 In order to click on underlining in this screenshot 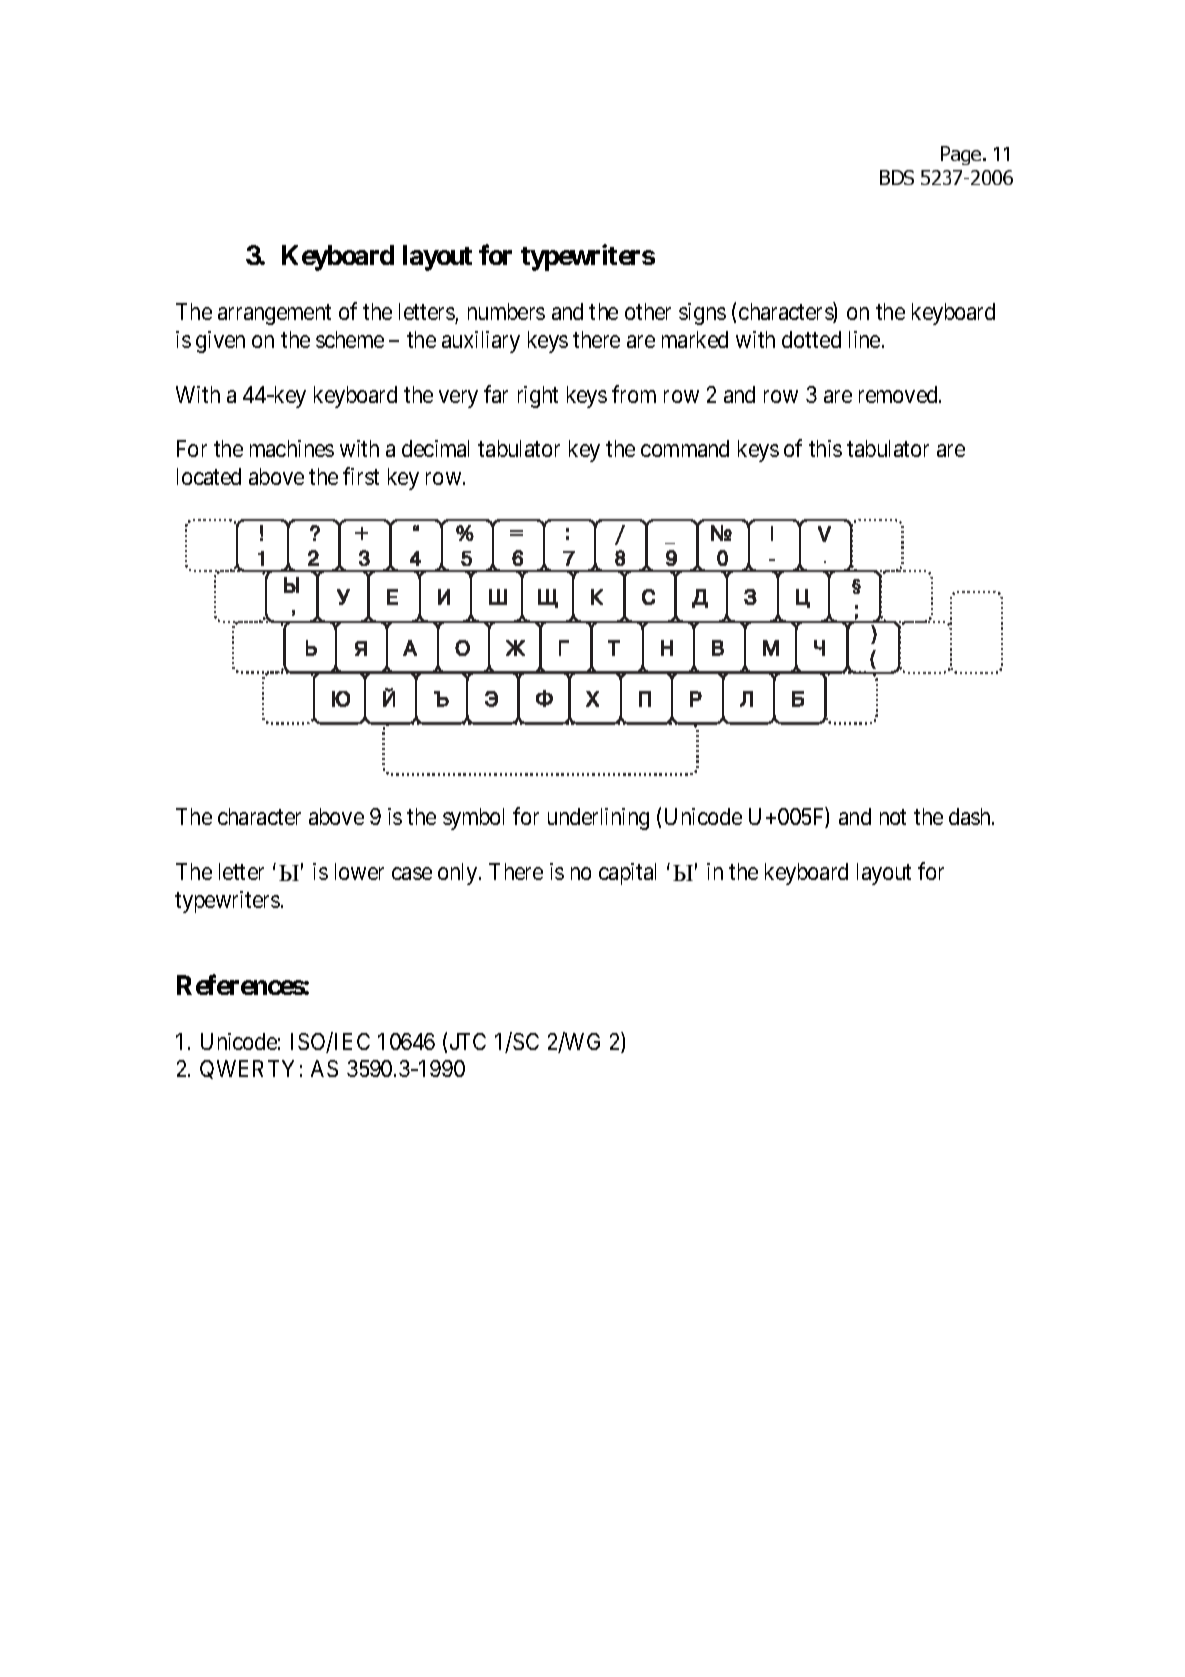, I will do `click(598, 819)`.
